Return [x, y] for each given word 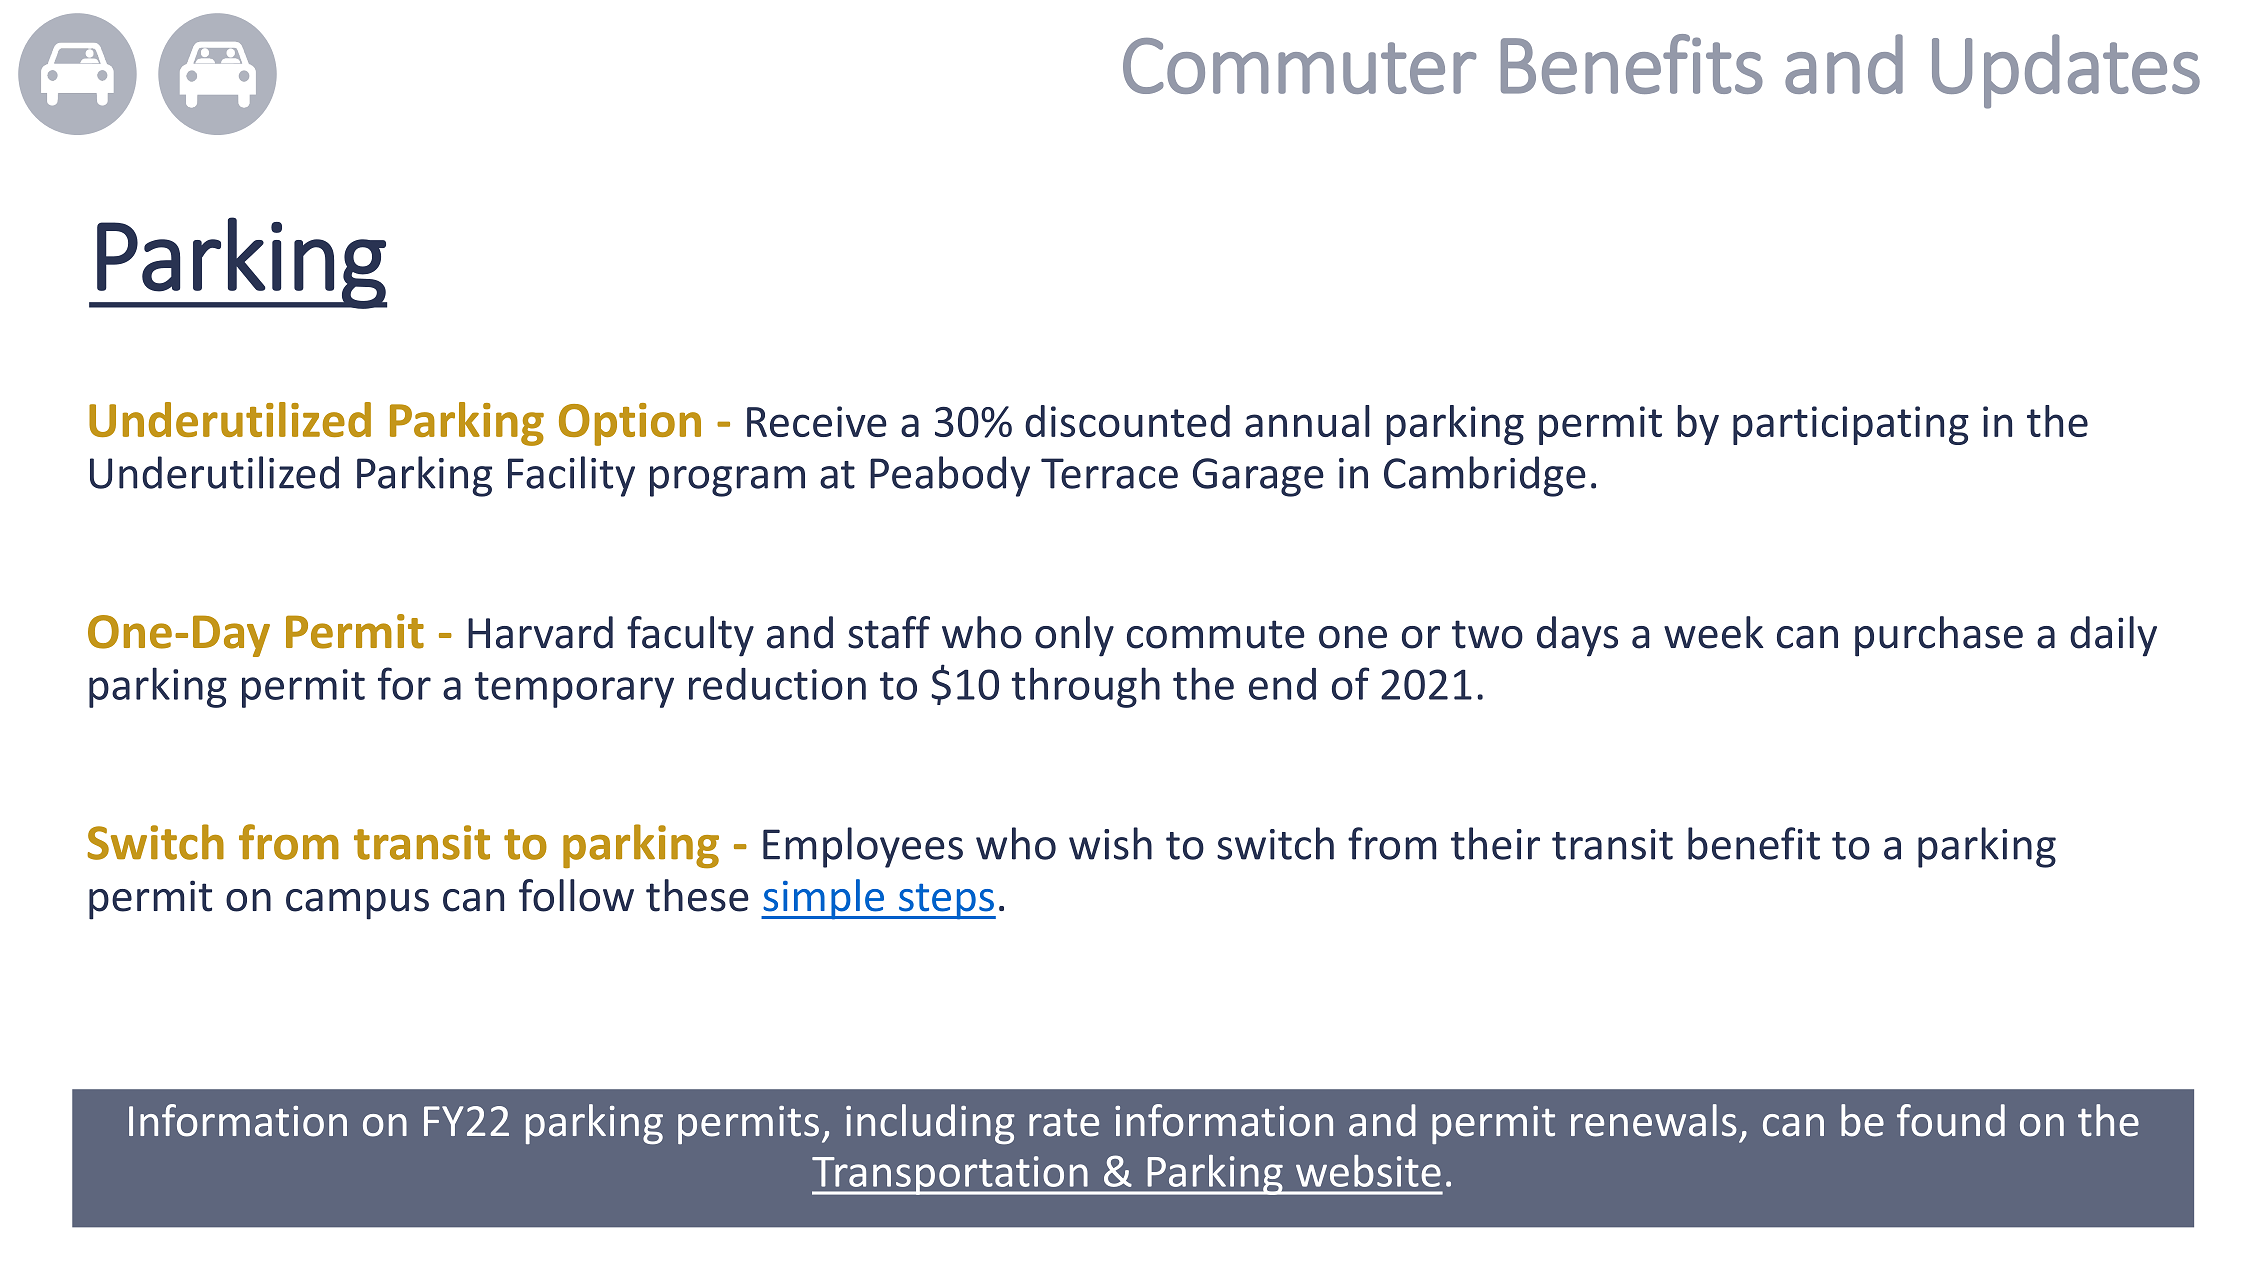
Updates [2066, 71]
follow [576, 895]
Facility [571, 476]
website [1368, 1171]
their [1495, 843]
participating [1851, 425]
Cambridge [1485, 476]
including [930, 1124]
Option [630, 424]
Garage [1258, 477]
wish [1110, 843]
